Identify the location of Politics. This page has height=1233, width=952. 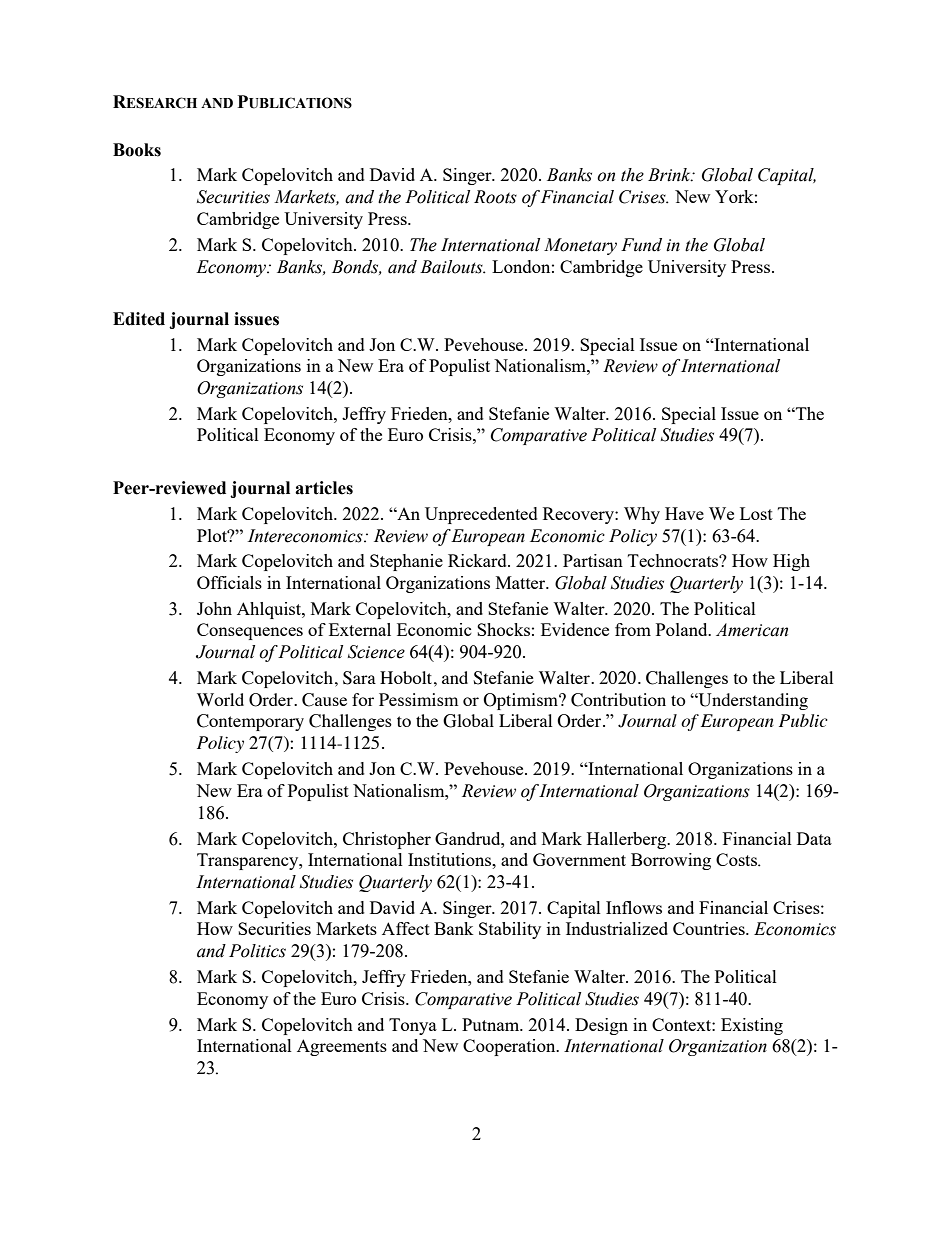
(257, 951).
